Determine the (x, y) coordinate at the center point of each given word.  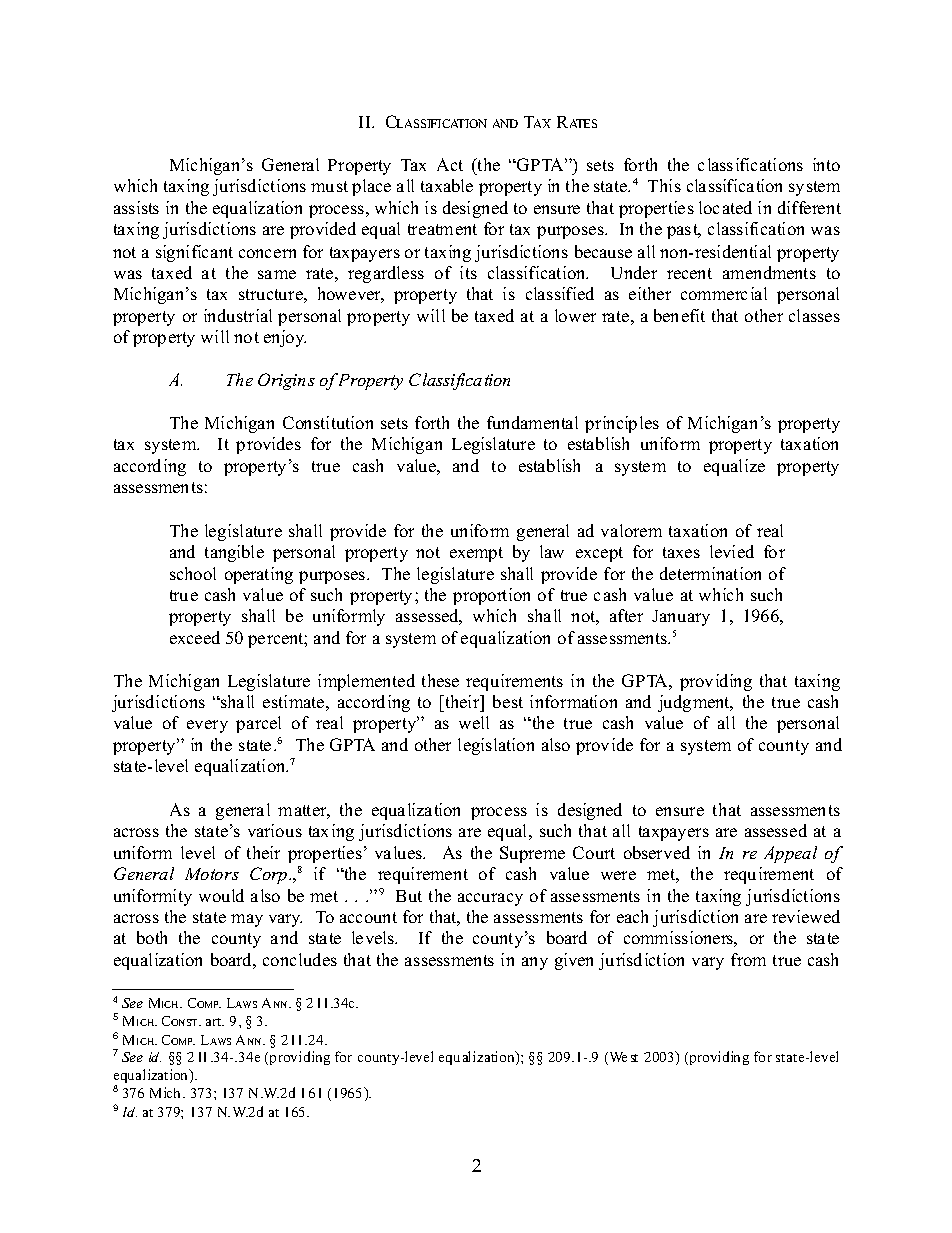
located (725, 207)
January (681, 618)
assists (136, 207)
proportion (491, 596)
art (215, 1022)
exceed (195, 637)
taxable (447, 185)
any (535, 963)
